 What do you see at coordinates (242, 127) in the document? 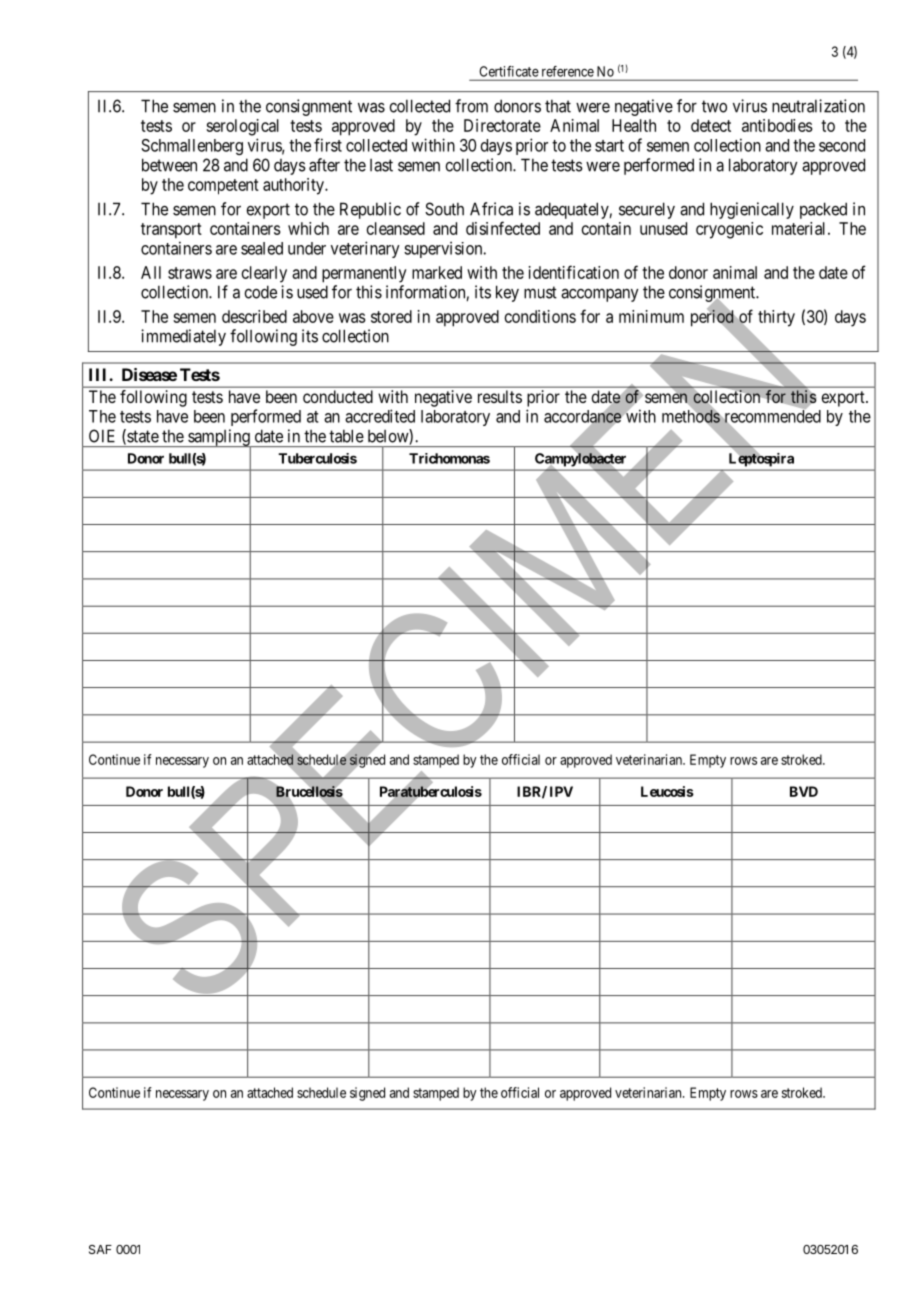
I see `serological` at bounding box center [242, 127].
